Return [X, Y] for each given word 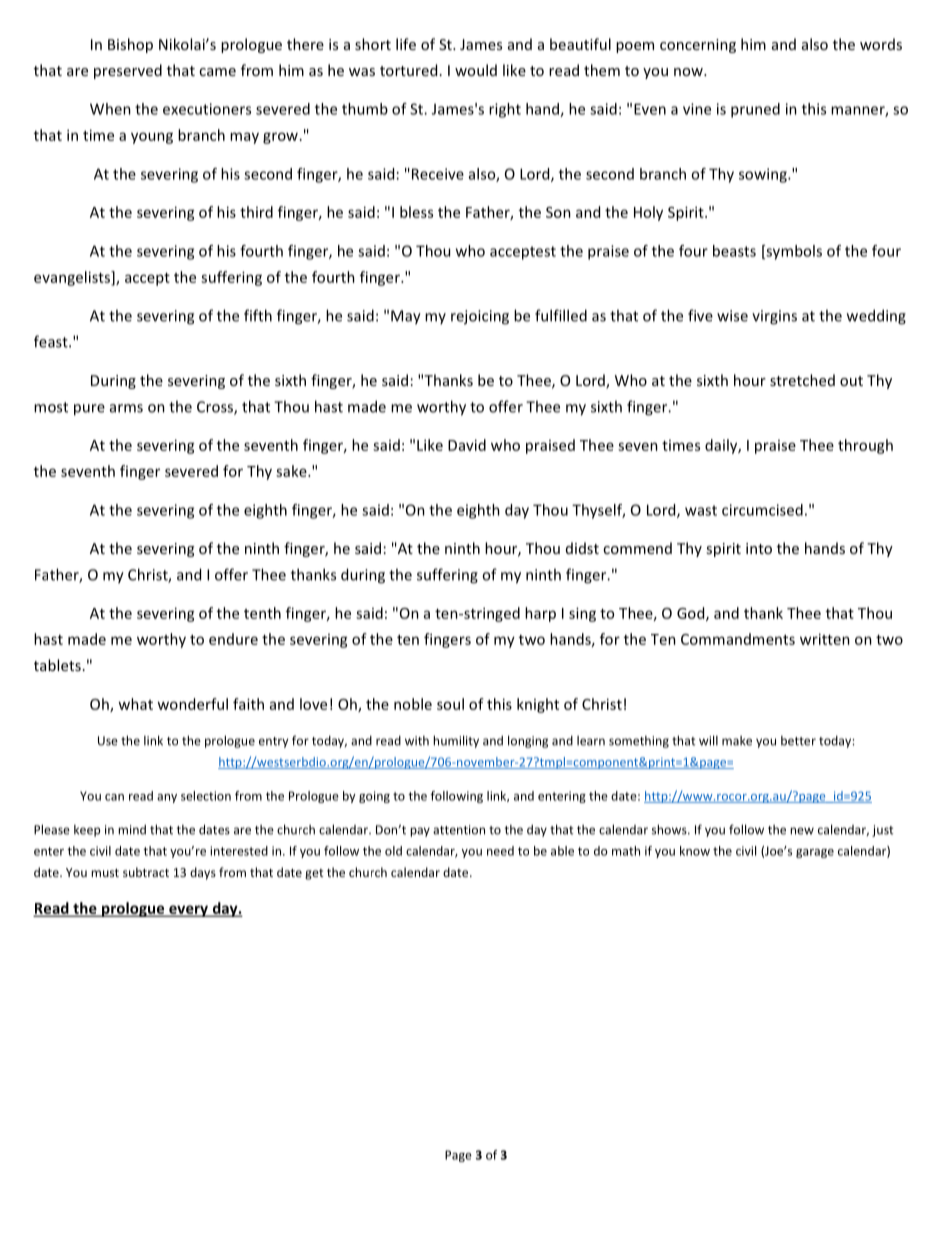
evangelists [73, 278]
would [476, 70]
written [825, 639]
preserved [128, 71]
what [135, 704]
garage [815, 853]
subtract [146, 872]
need [500, 851]
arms [126, 408]
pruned [755, 110]
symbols [793, 252]
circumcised [762, 510]
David [467, 445]
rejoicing [480, 317]
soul [450, 704]
